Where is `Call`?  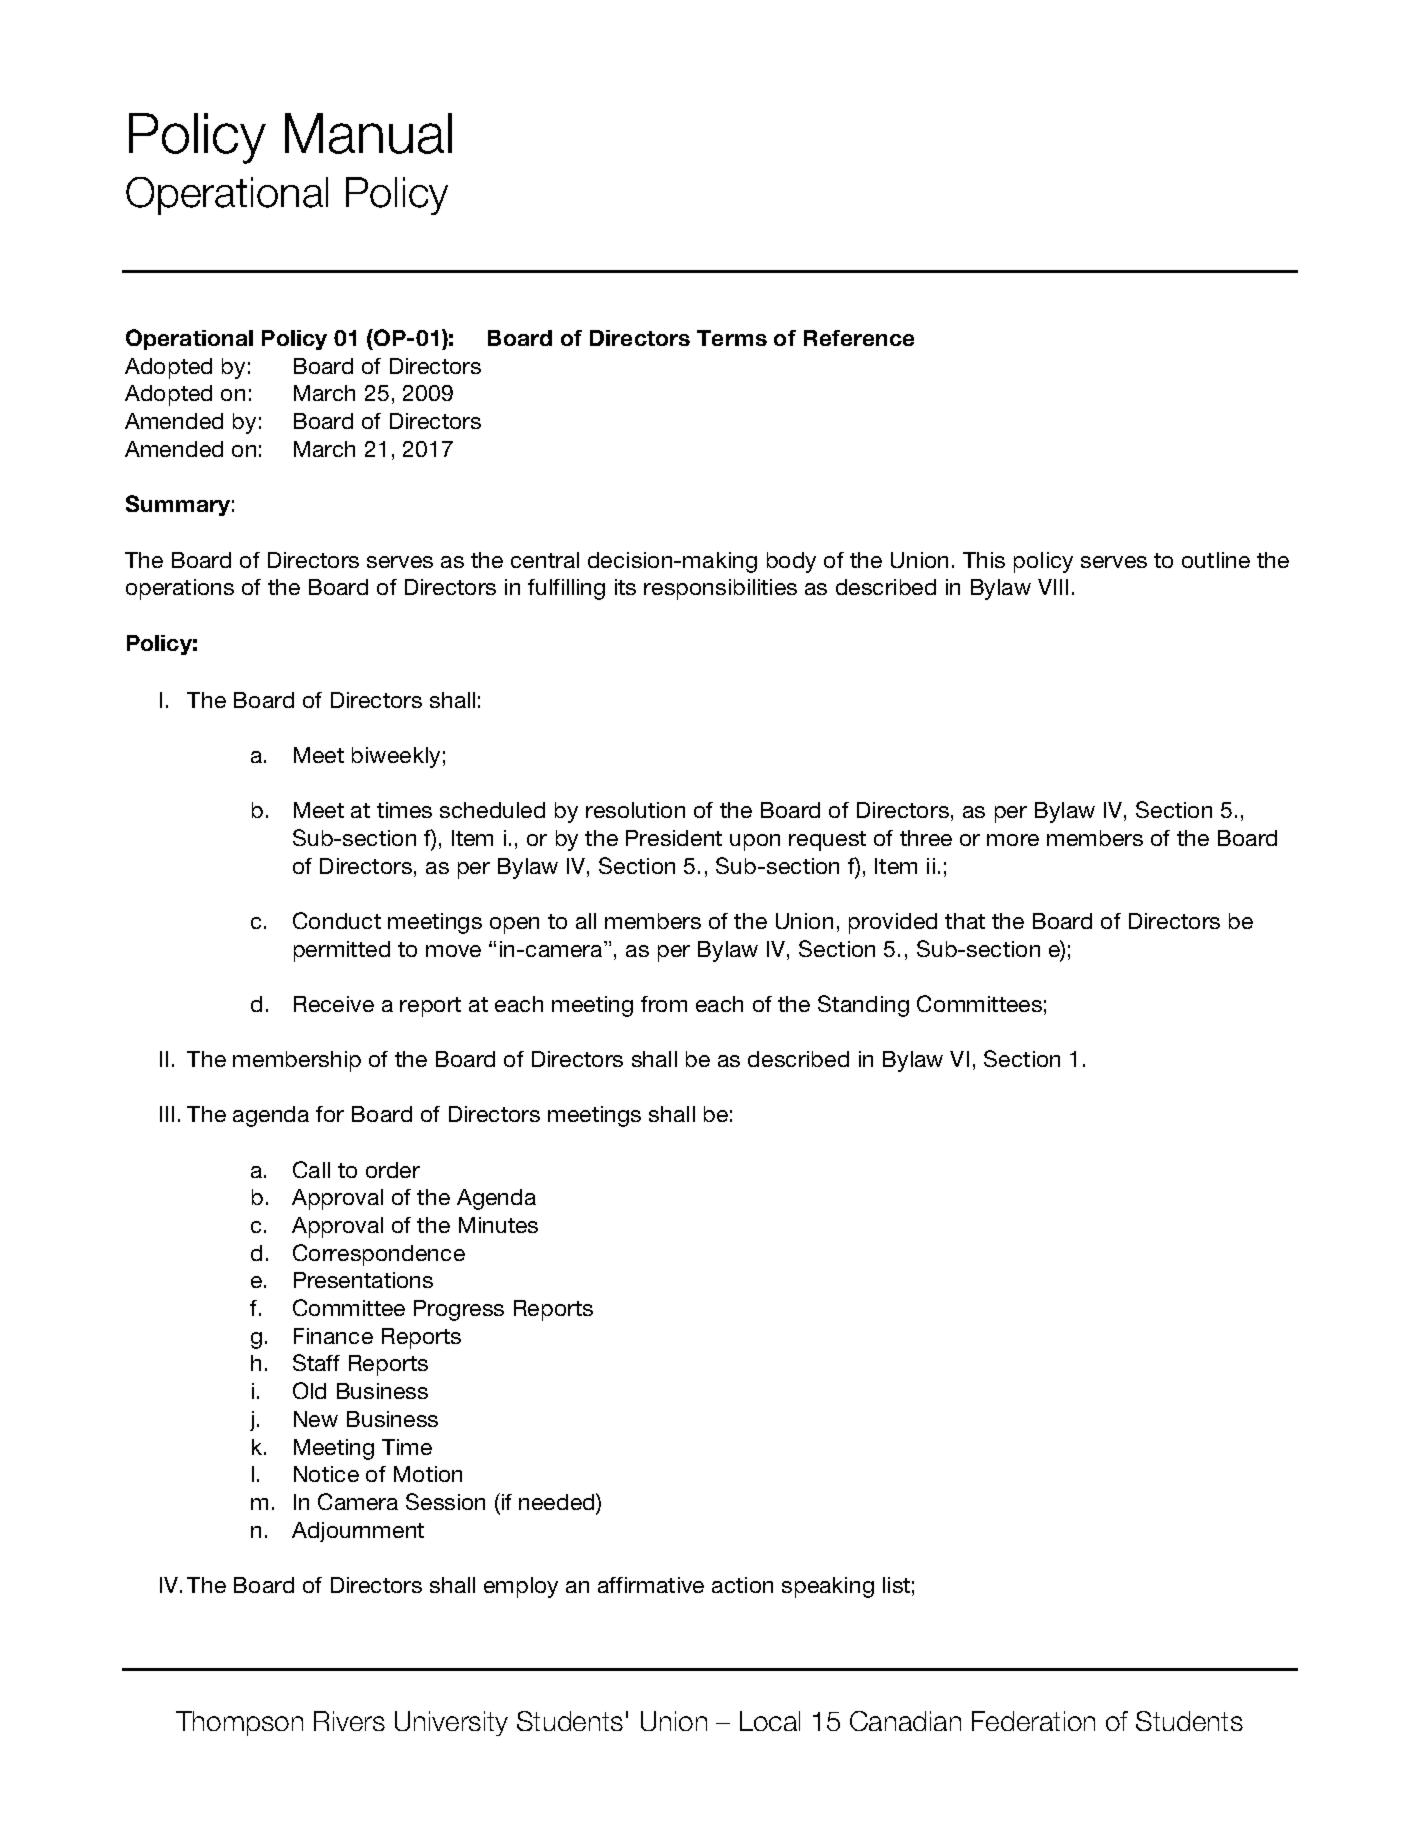 Call is located at coordinates (311, 1169).
